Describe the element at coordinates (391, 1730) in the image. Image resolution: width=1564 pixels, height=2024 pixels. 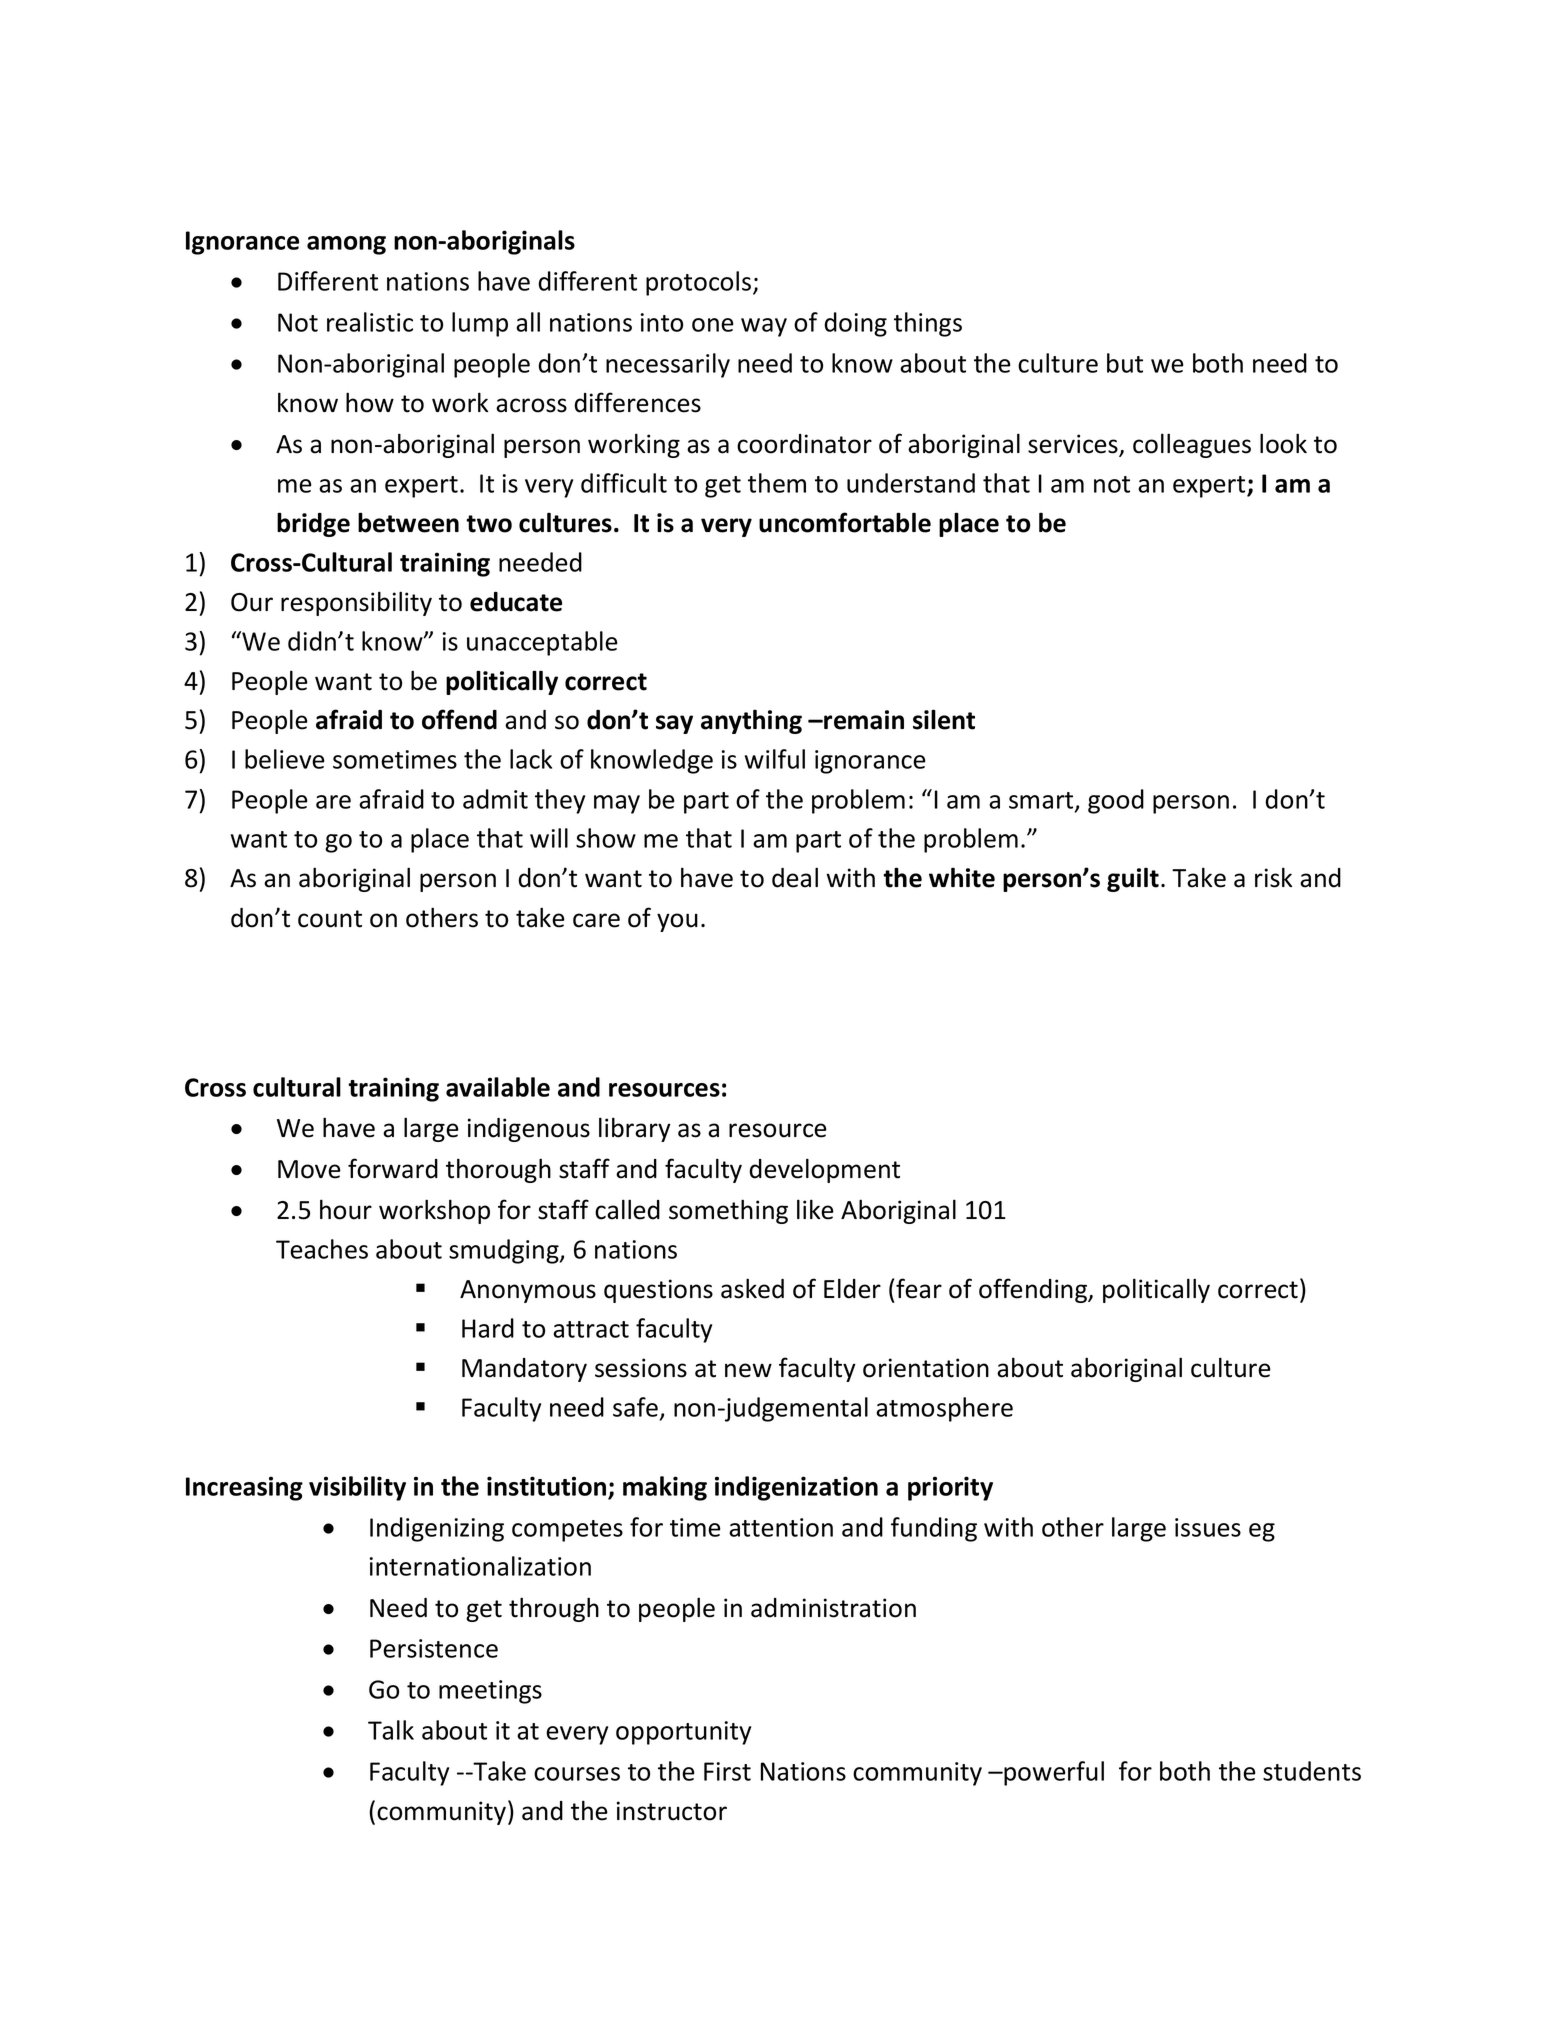
I see `Talk` at that location.
